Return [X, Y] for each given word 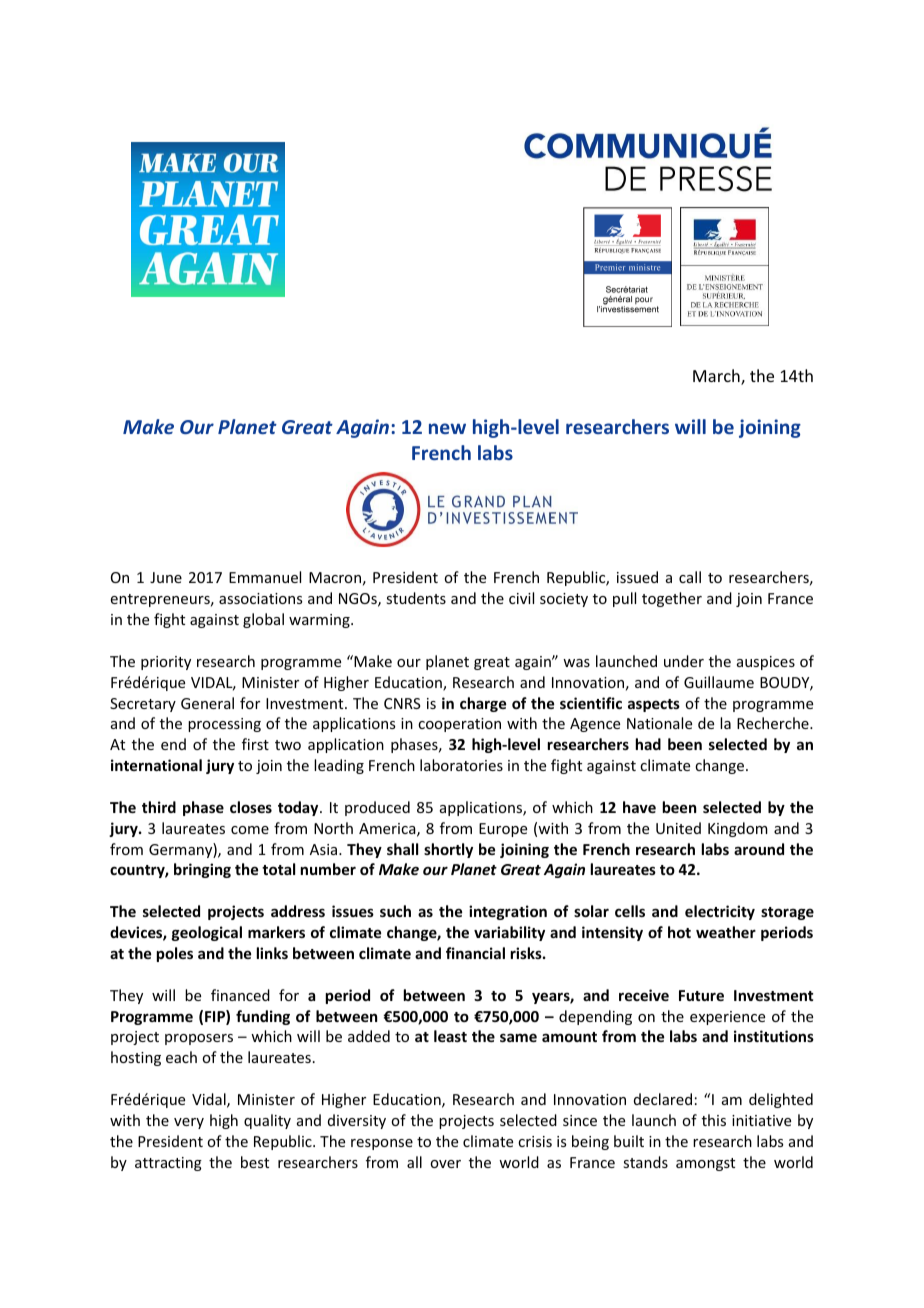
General [207, 703]
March [717, 377]
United [678, 828]
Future [701, 995]
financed [240, 995]
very [189, 1123]
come [250, 830]
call [690, 577]
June [166, 577]
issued [637, 577]
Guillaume [719, 682]
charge [483, 704]
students [416, 598]
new [447, 428]
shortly [448, 850]
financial [475, 953]
